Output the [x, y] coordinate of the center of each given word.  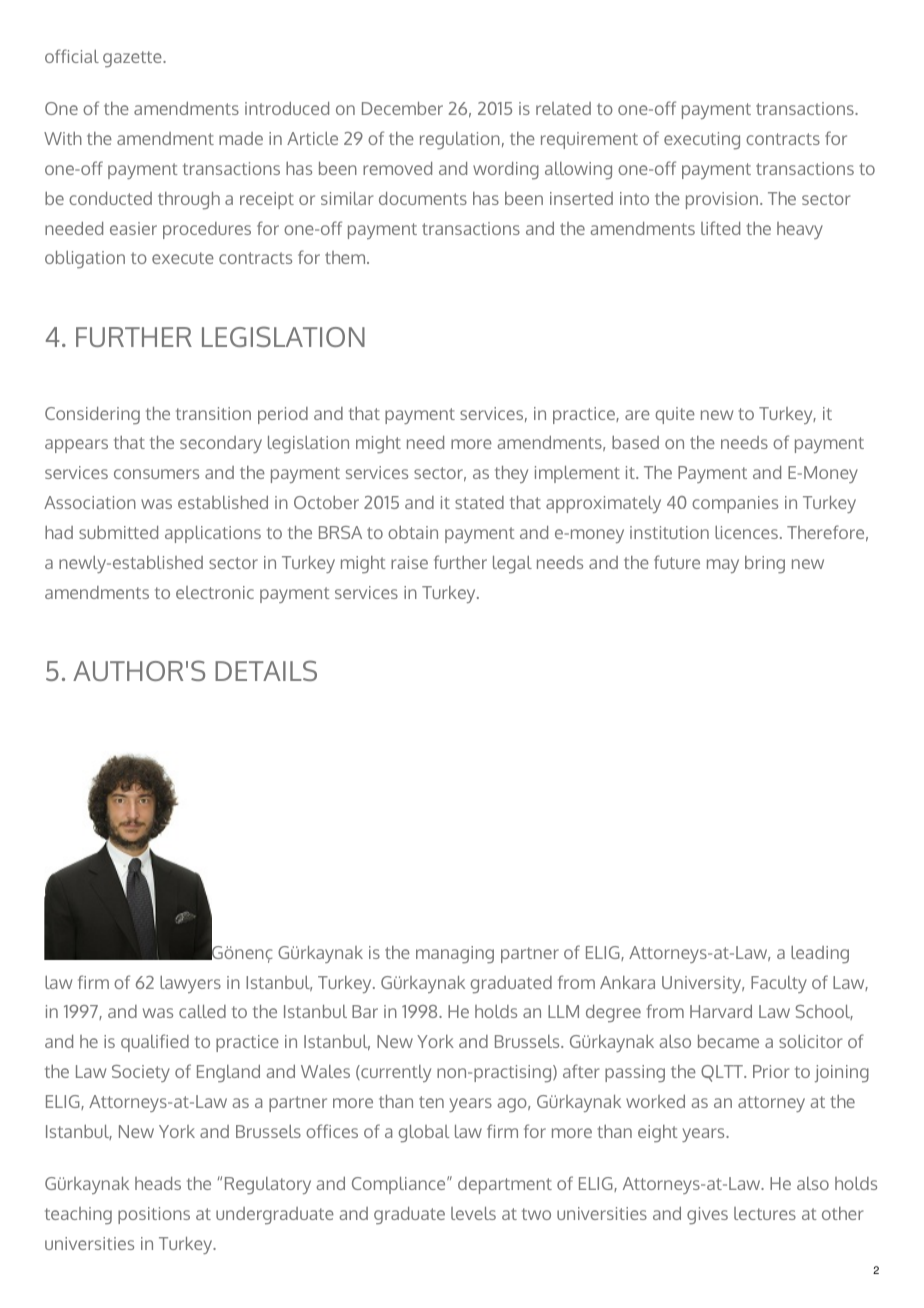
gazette [133, 59]
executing [702, 141]
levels [473, 1213]
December [402, 108]
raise [409, 562]
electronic [215, 592]
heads [158, 1183]
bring [765, 565]
